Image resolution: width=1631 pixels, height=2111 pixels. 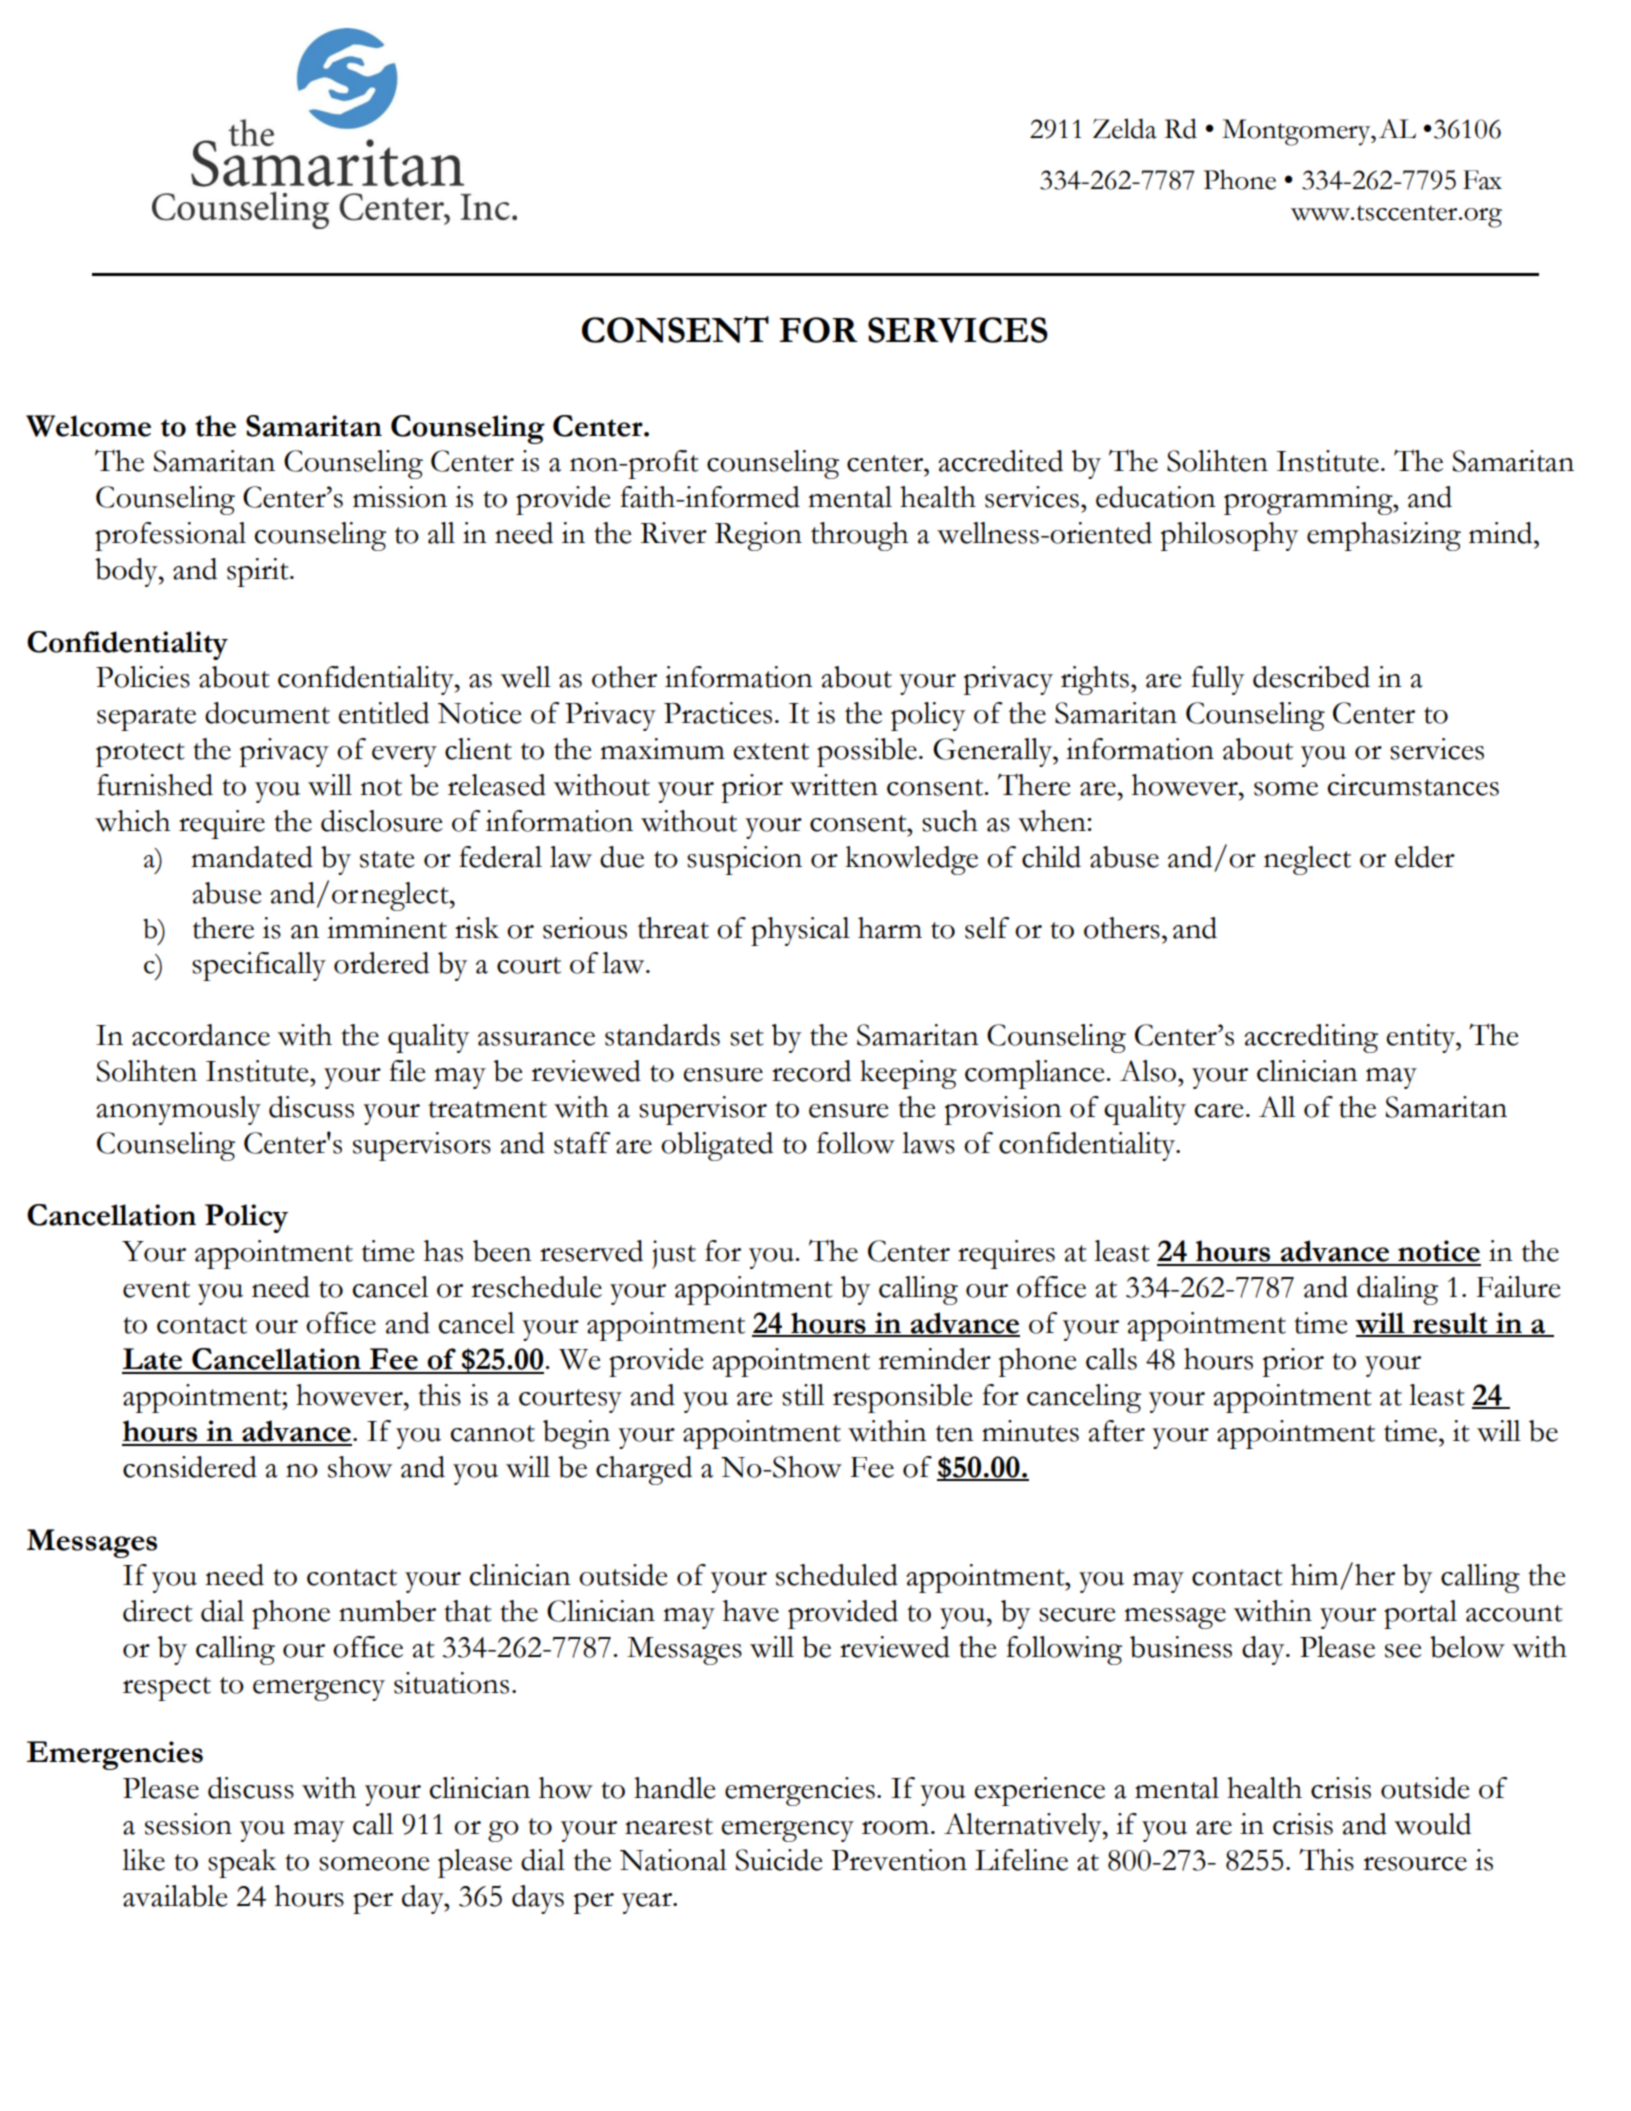 What do you see at coordinates (779, 1860) in the screenshot?
I see `Suicide` at bounding box center [779, 1860].
